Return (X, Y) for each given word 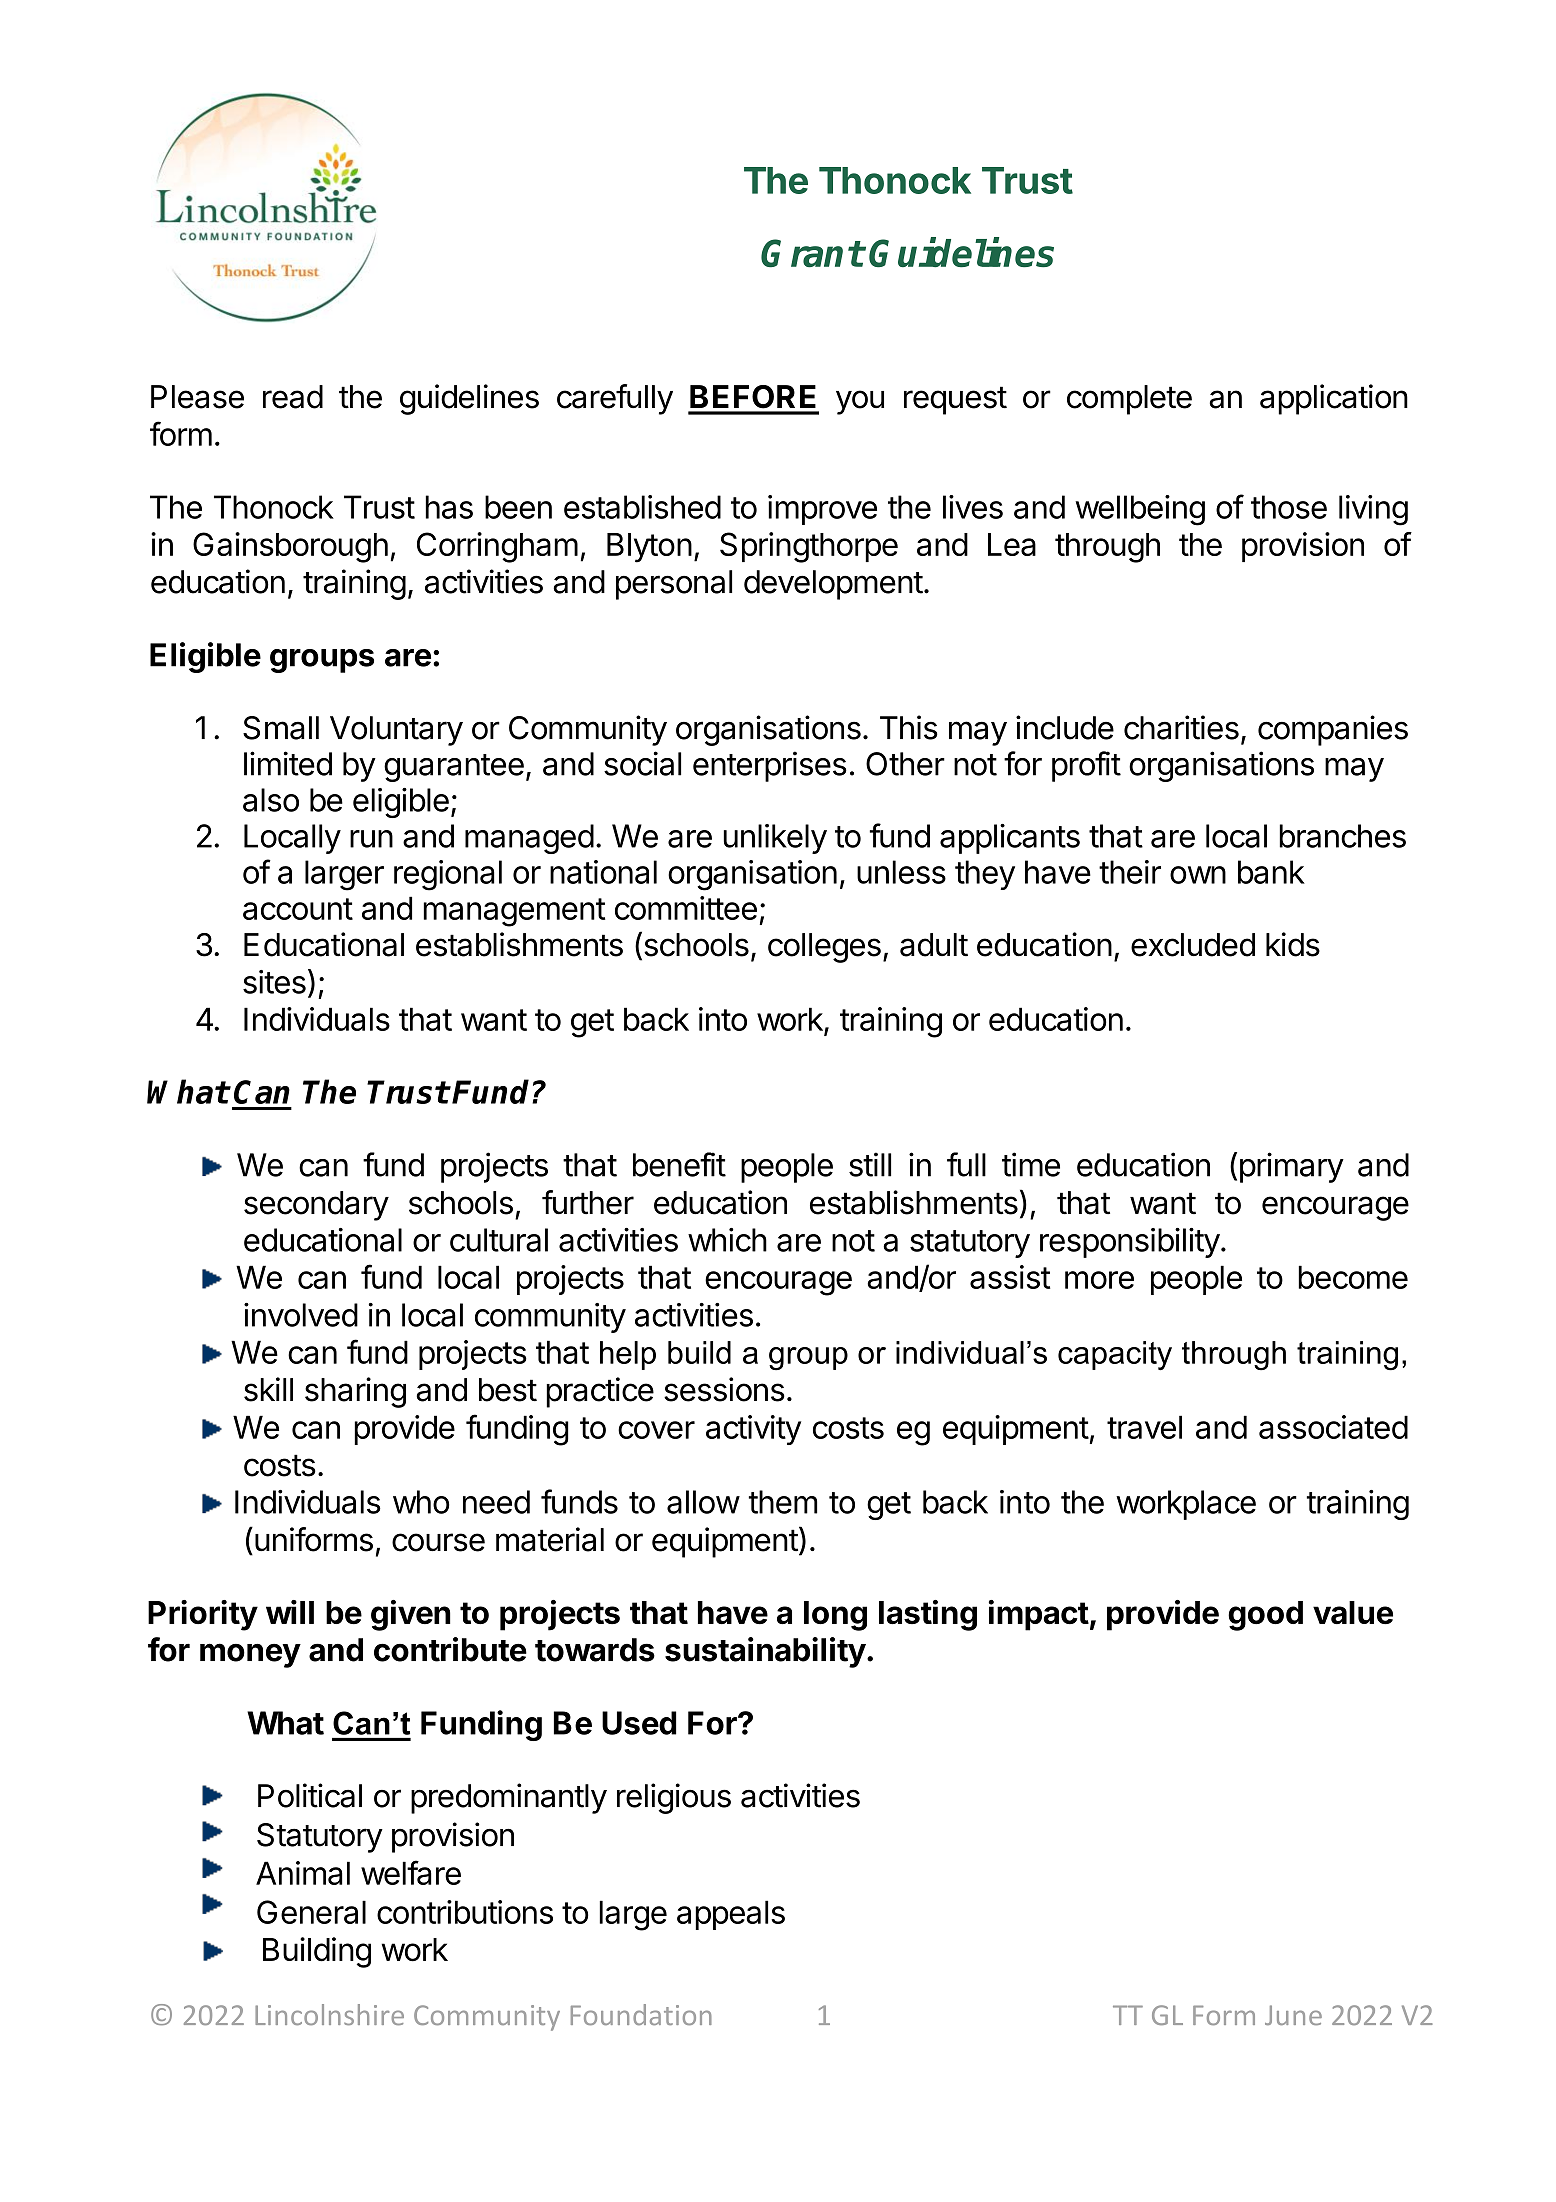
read (293, 397)
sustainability (765, 1652)
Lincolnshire (329, 2014)
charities (1181, 727)
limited (288, 763)
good (1265, 1616)
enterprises (770, 766)
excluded (1193, 945)
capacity (1115, 1356)
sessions (724, 1389)
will (290, 1612)
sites (274, 982)
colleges (824, 948)
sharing (355, 1392)
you (860, 402)
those (1289, 507)
